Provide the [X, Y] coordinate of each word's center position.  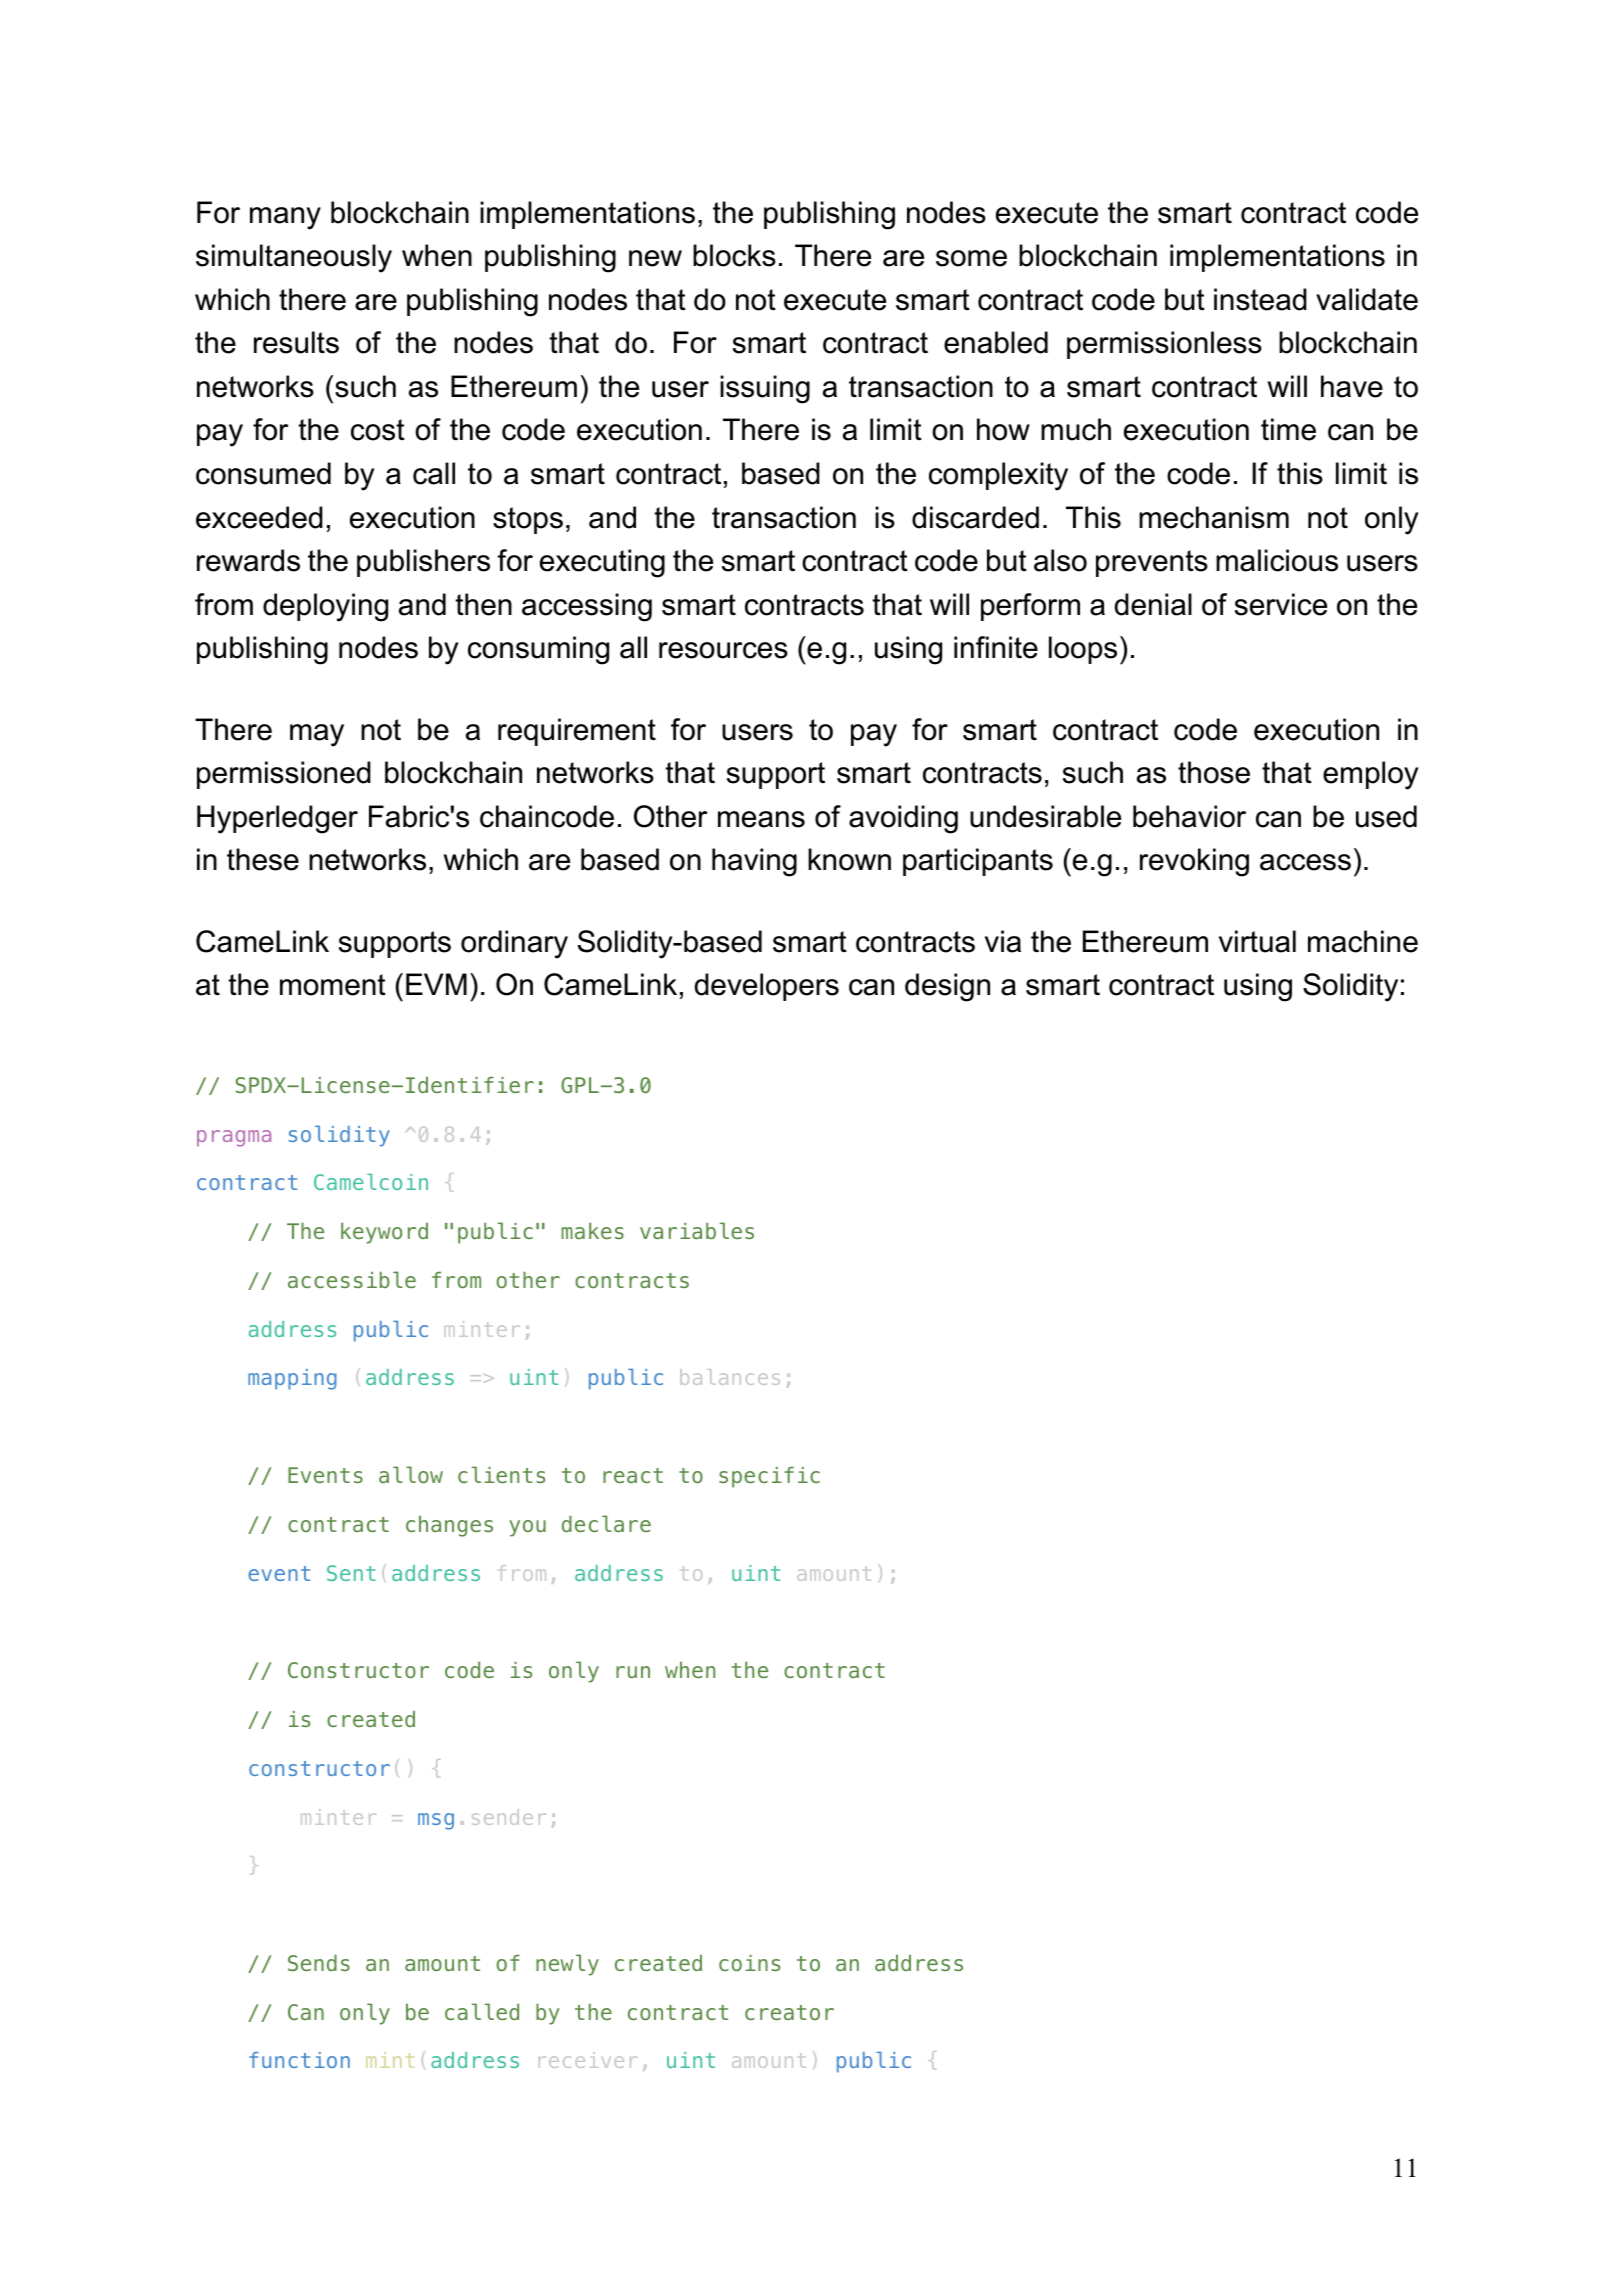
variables [697, 1230]
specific [769, 1477]
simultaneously [294, 258]
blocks [734, 255]
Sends [319, 1962]
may [317, 735]
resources [723, 650]
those [1214, 772]
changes [449, 1526]
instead [1260, 299]
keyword [384, 1233]
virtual [1257, 941]
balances [730, 1377]
